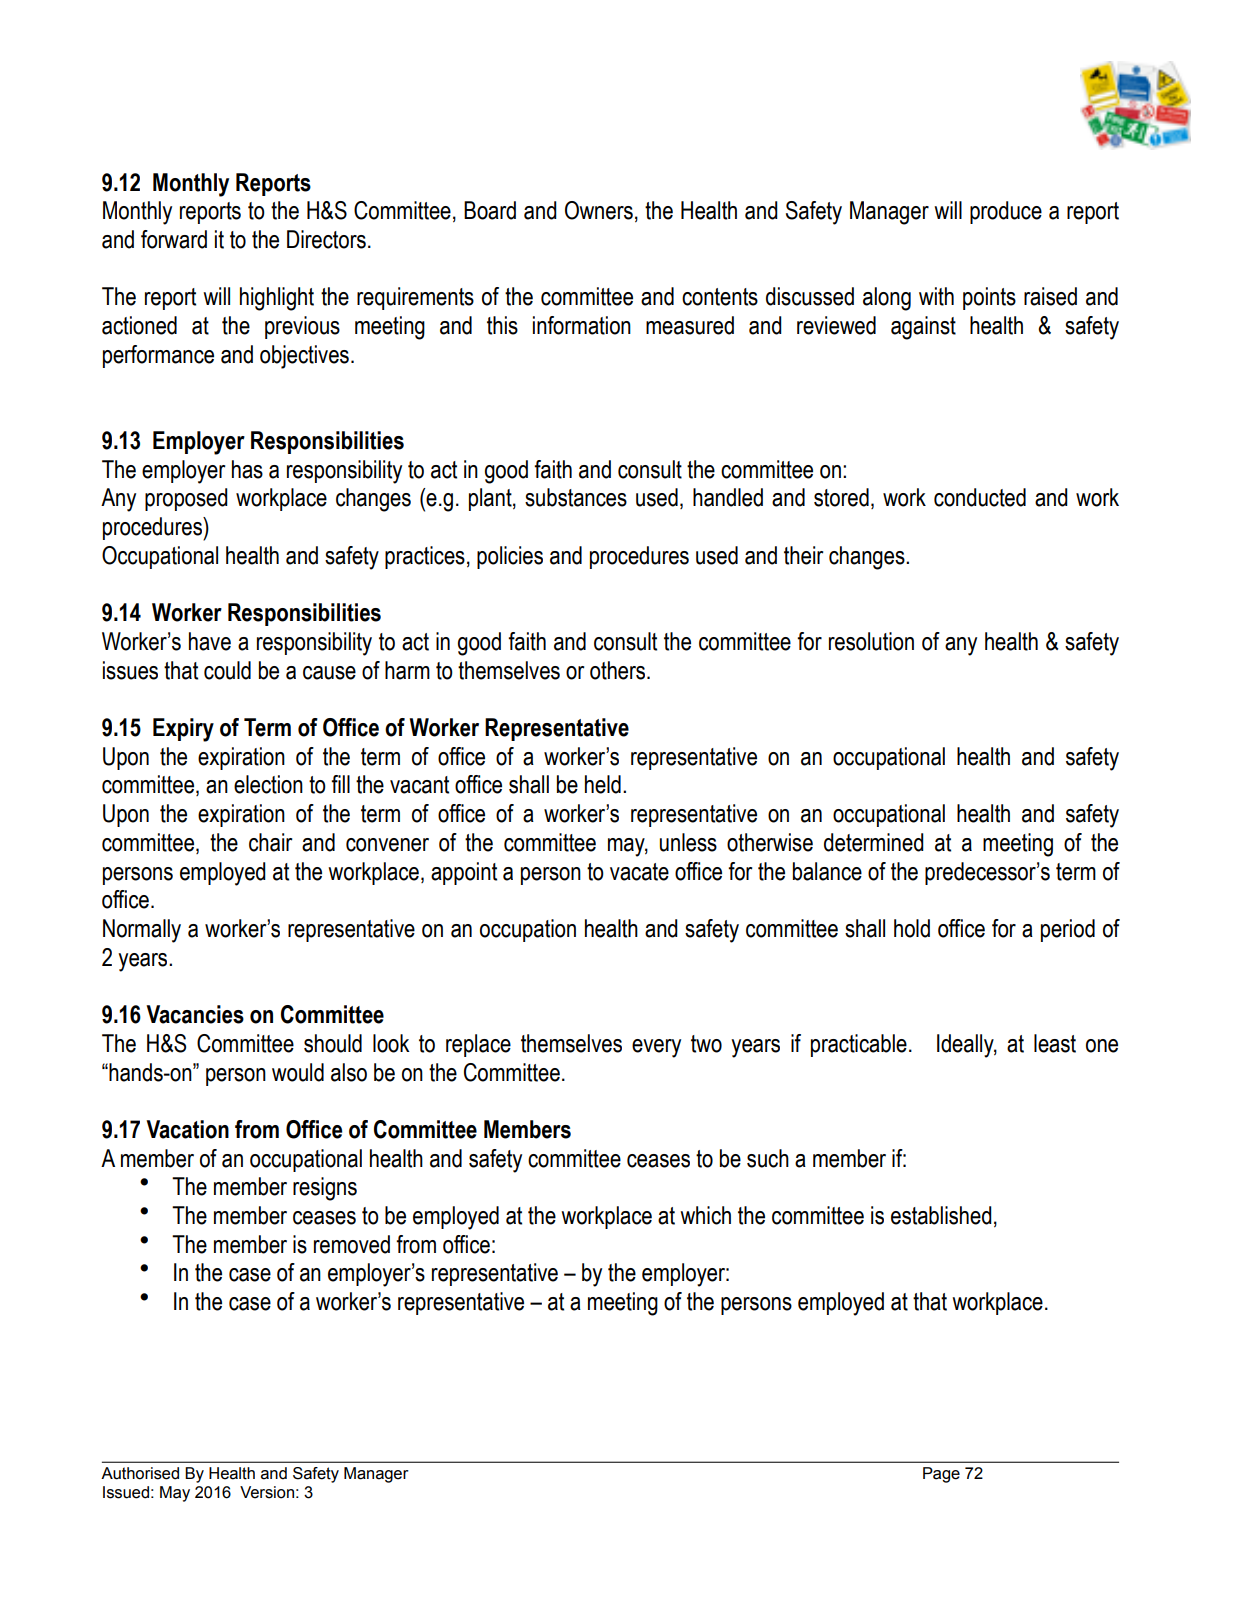 Image resolution: width=1255 pixels, height=1624 pixels. Describe the element at coordinates (599, 210) in the screenshot. I see `Owners` at that location.
